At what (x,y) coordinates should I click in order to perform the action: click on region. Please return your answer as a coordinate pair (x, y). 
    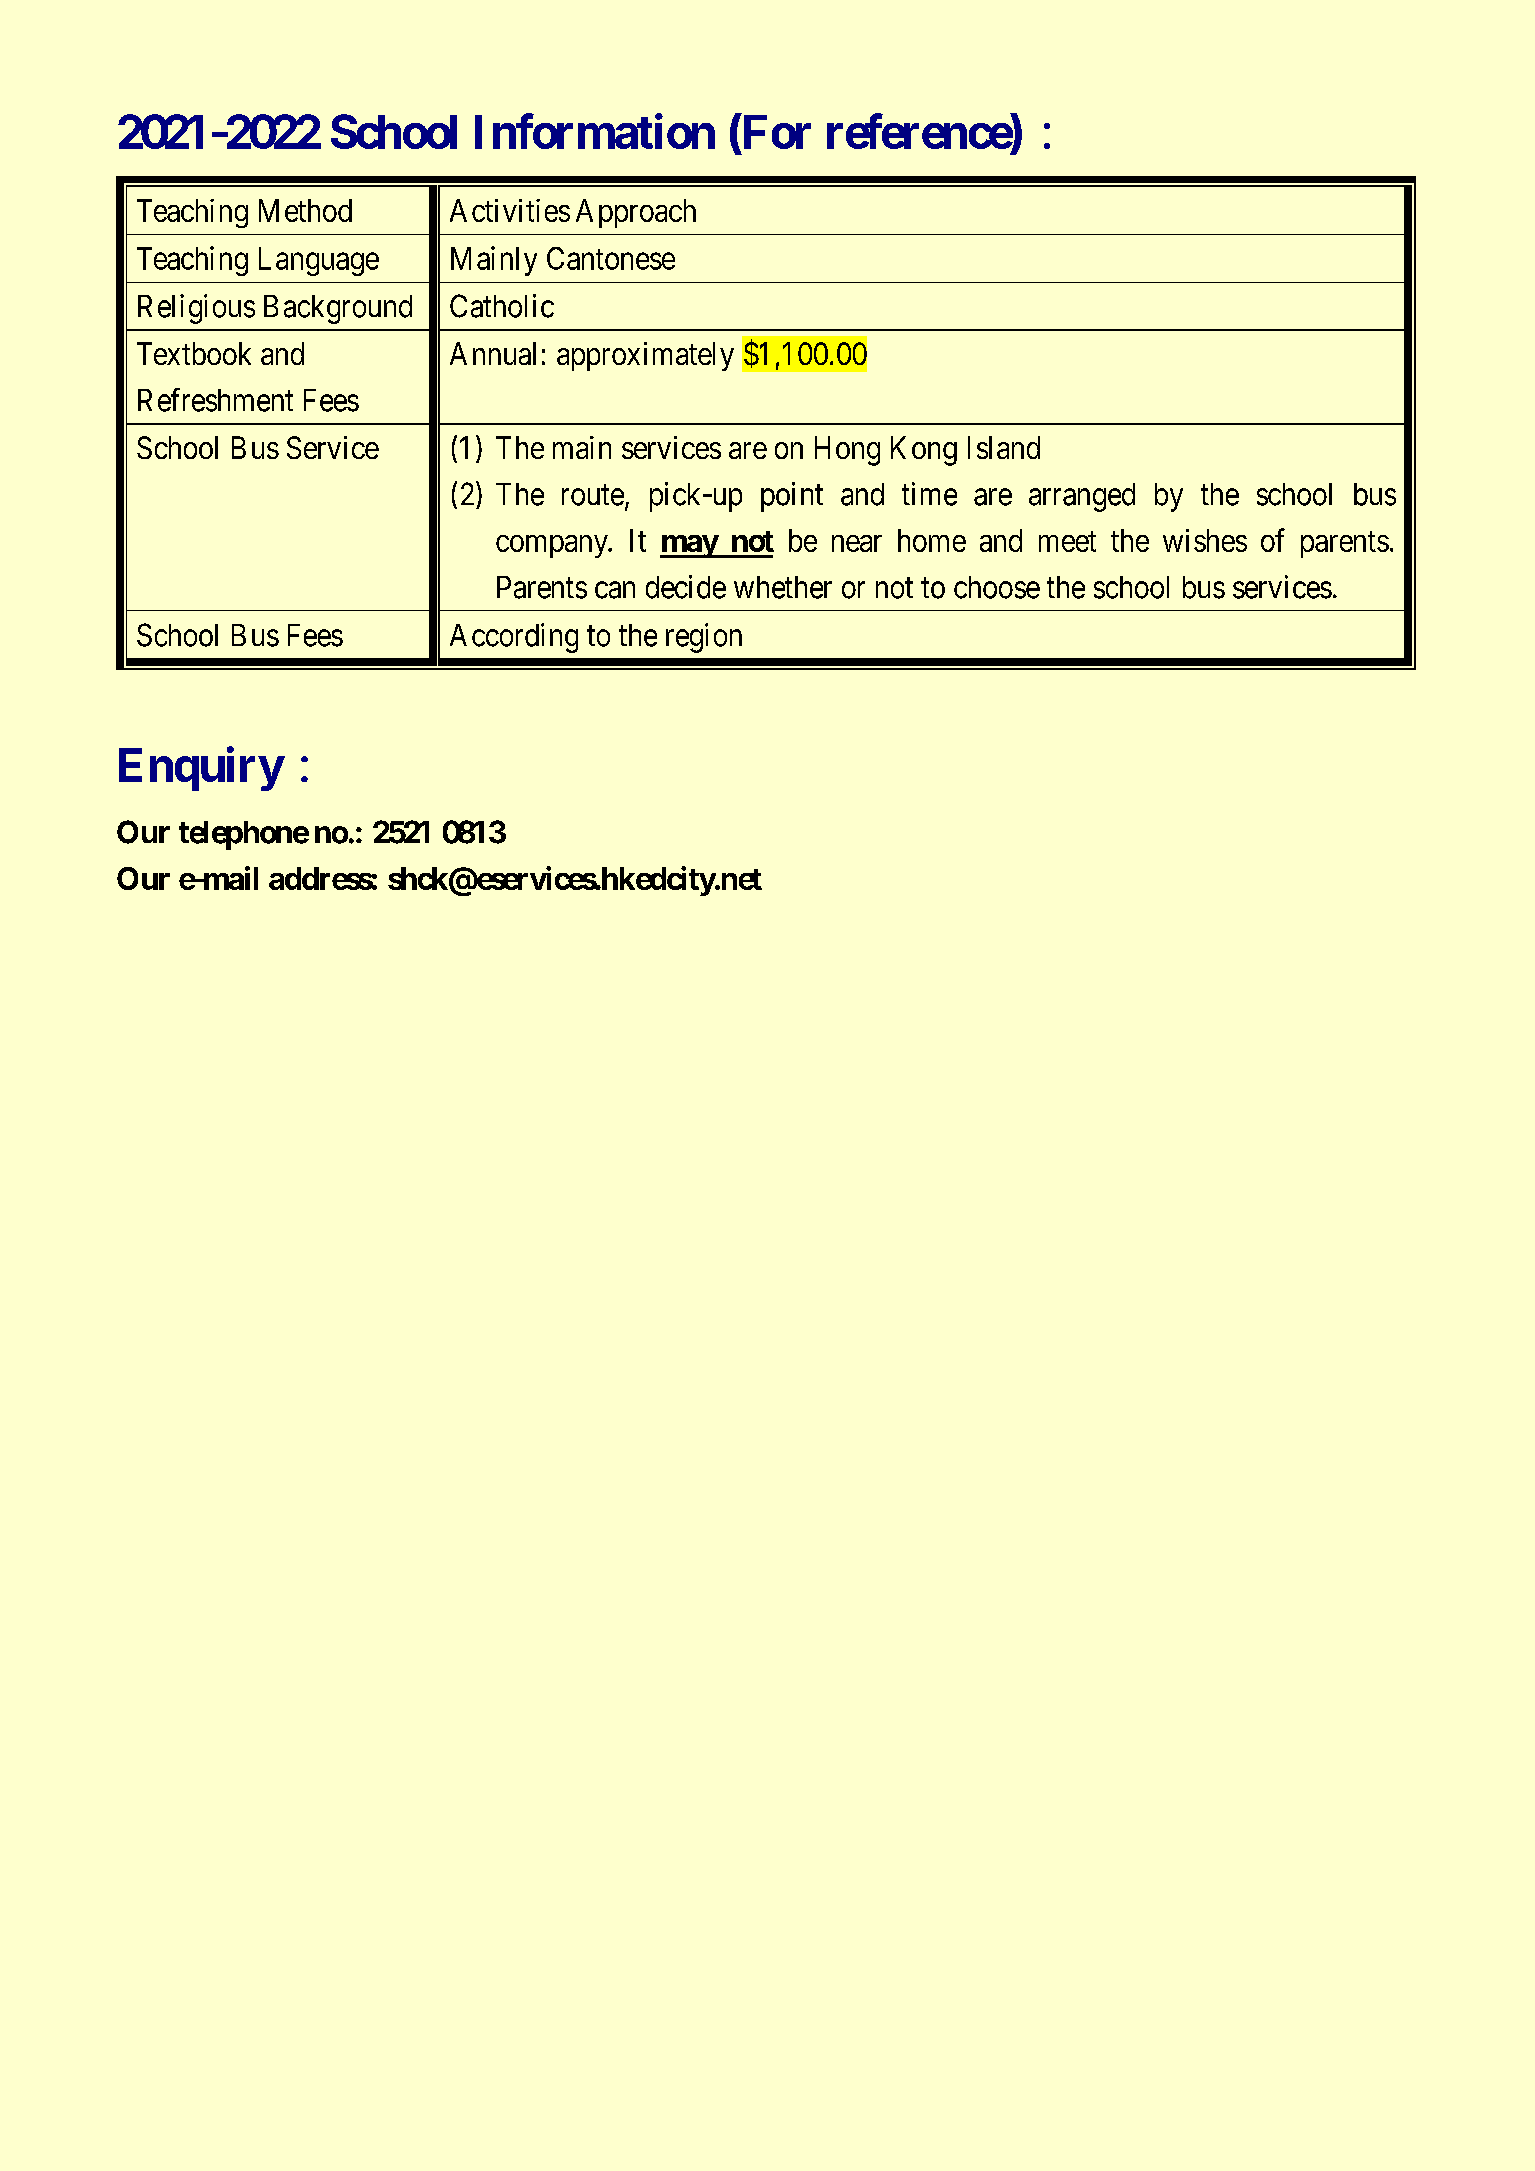
    Looking at the image, I should click on (704, 638).
